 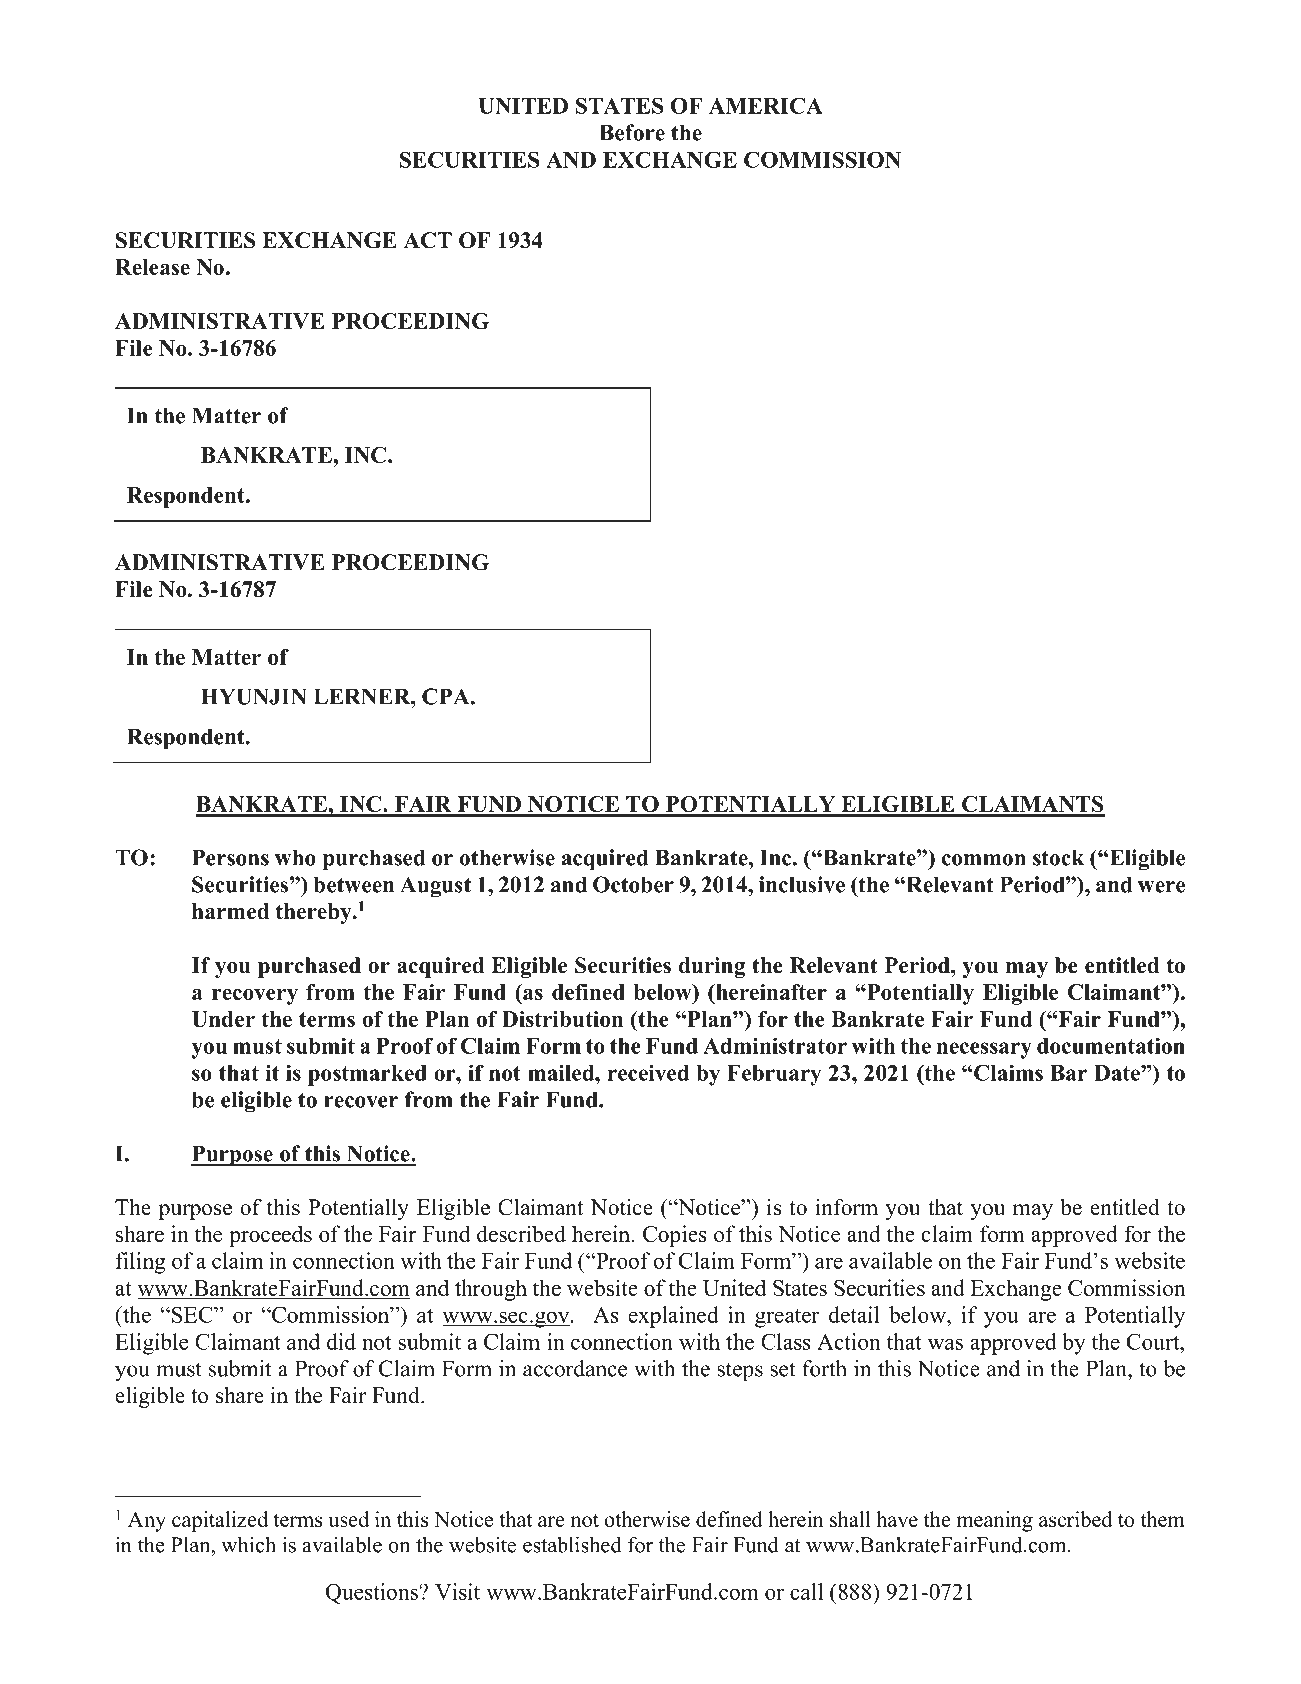 I want to click on which, so click(x=248, y=1544).
